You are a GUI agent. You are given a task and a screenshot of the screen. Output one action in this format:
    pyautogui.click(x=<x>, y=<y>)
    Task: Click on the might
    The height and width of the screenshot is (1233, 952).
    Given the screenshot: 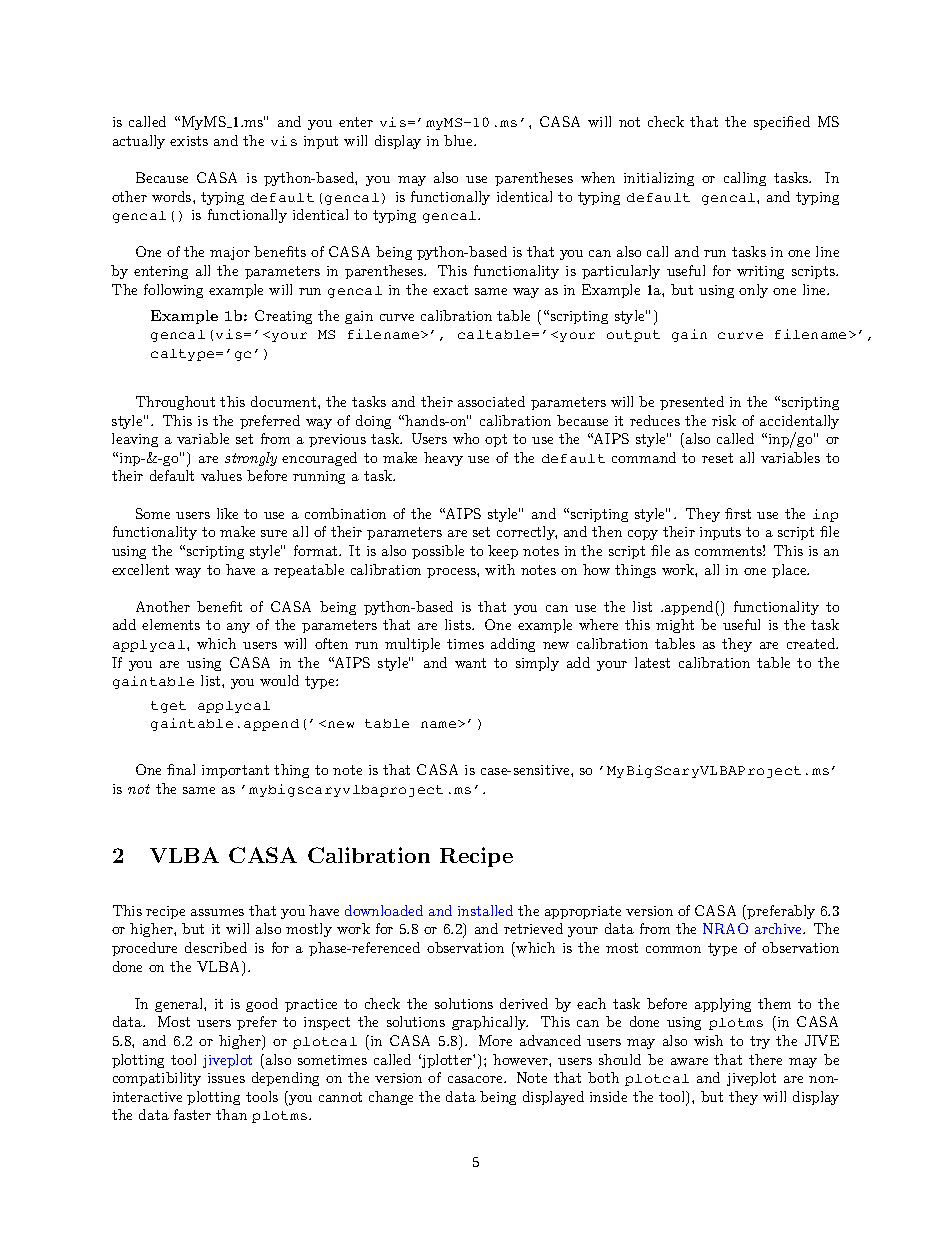 What is the action you would take?
    pyautogui.click(x=675, y=626)
